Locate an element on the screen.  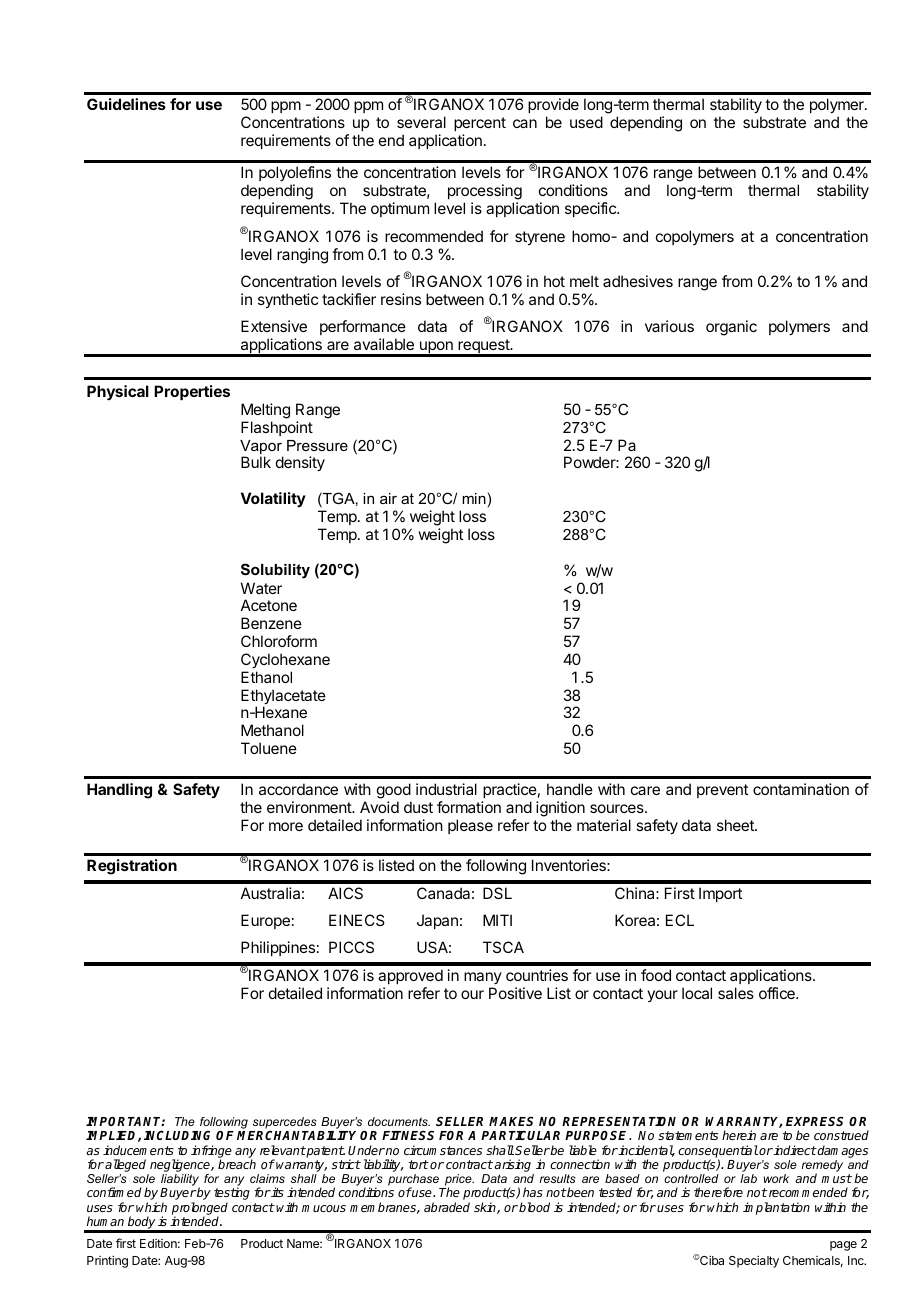
upon is located at coordinates (436, 348).
